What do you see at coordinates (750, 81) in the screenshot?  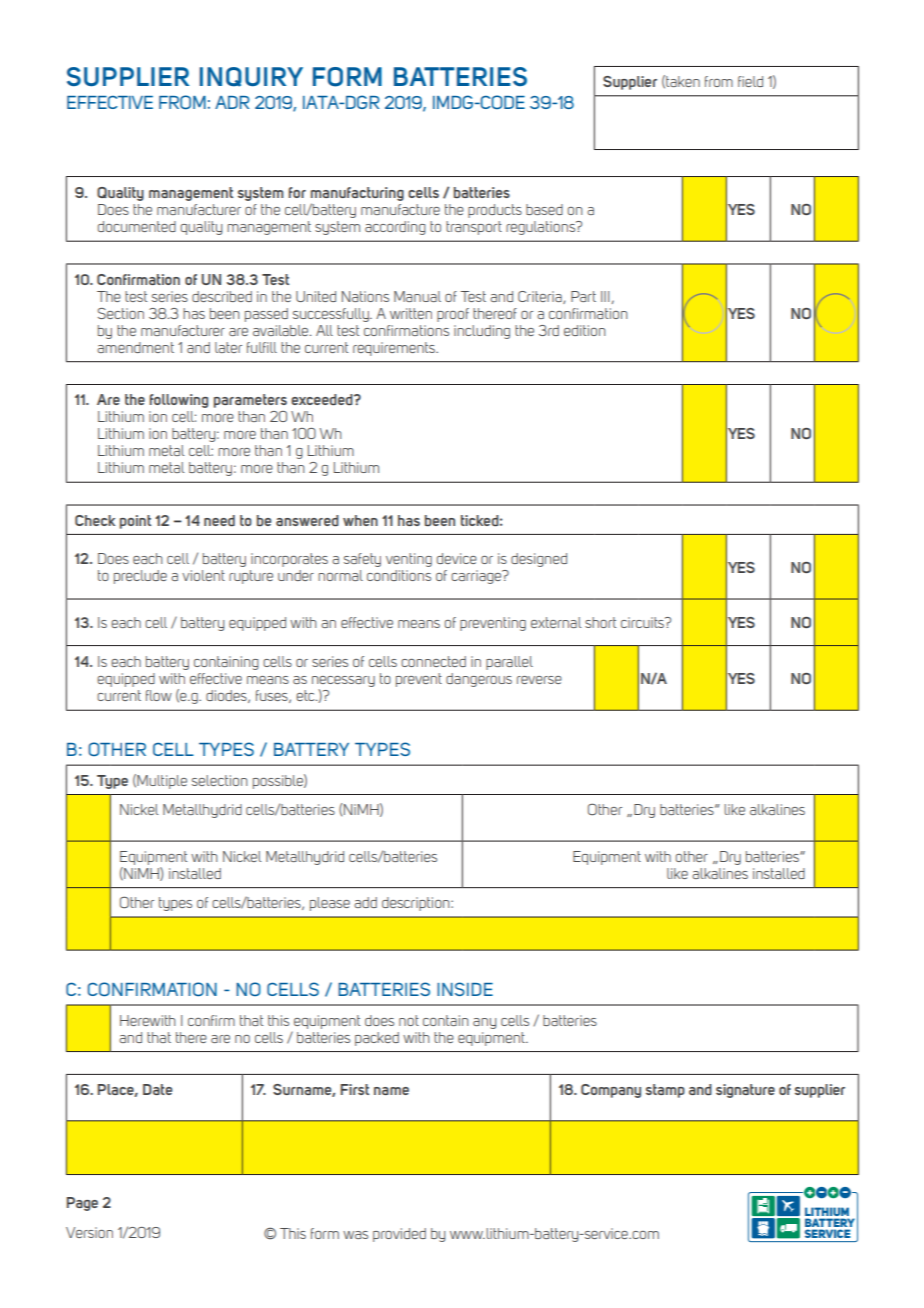 I see `field` at bounding box center [750, 81].
